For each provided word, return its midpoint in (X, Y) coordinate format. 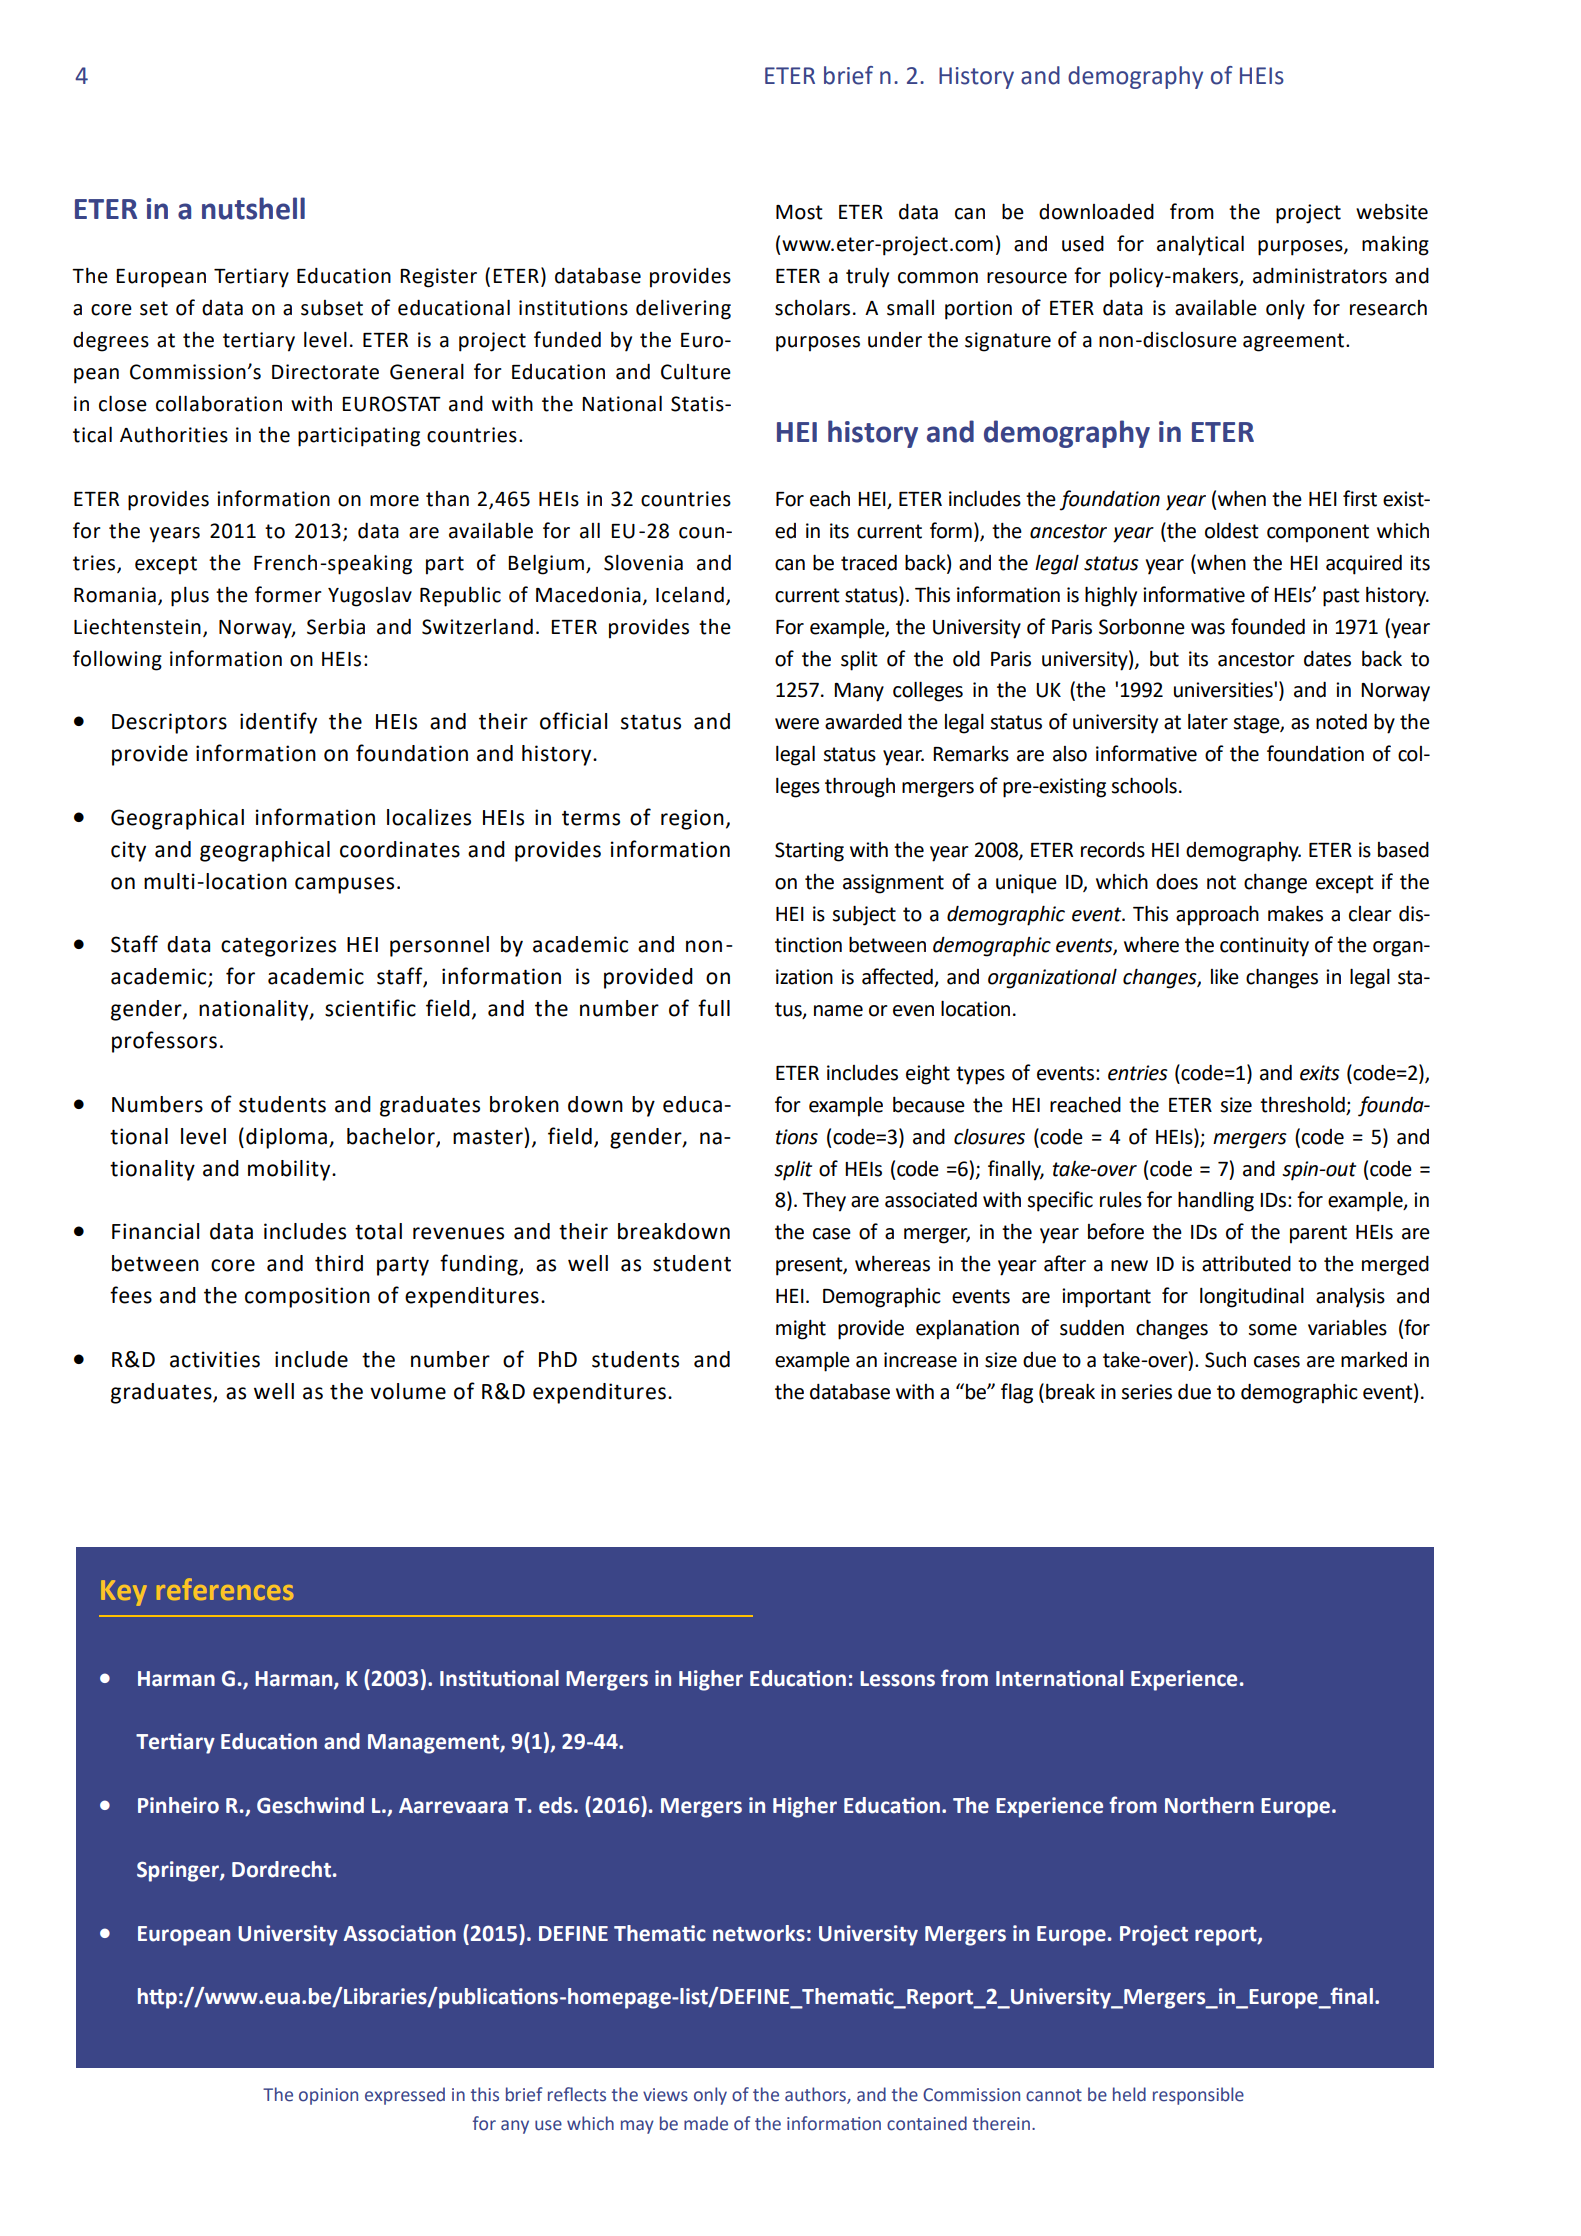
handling (1216, 1201)
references (225, 1589)
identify (278, 723)
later (1208, 722)
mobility (290, 1170)
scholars (812, 307)
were (797, 724)
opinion (328, 2096)
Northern (1209, 1805)
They (824, 1202)
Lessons (897, 1679)
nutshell (253, 208)
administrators (1320, 276)
